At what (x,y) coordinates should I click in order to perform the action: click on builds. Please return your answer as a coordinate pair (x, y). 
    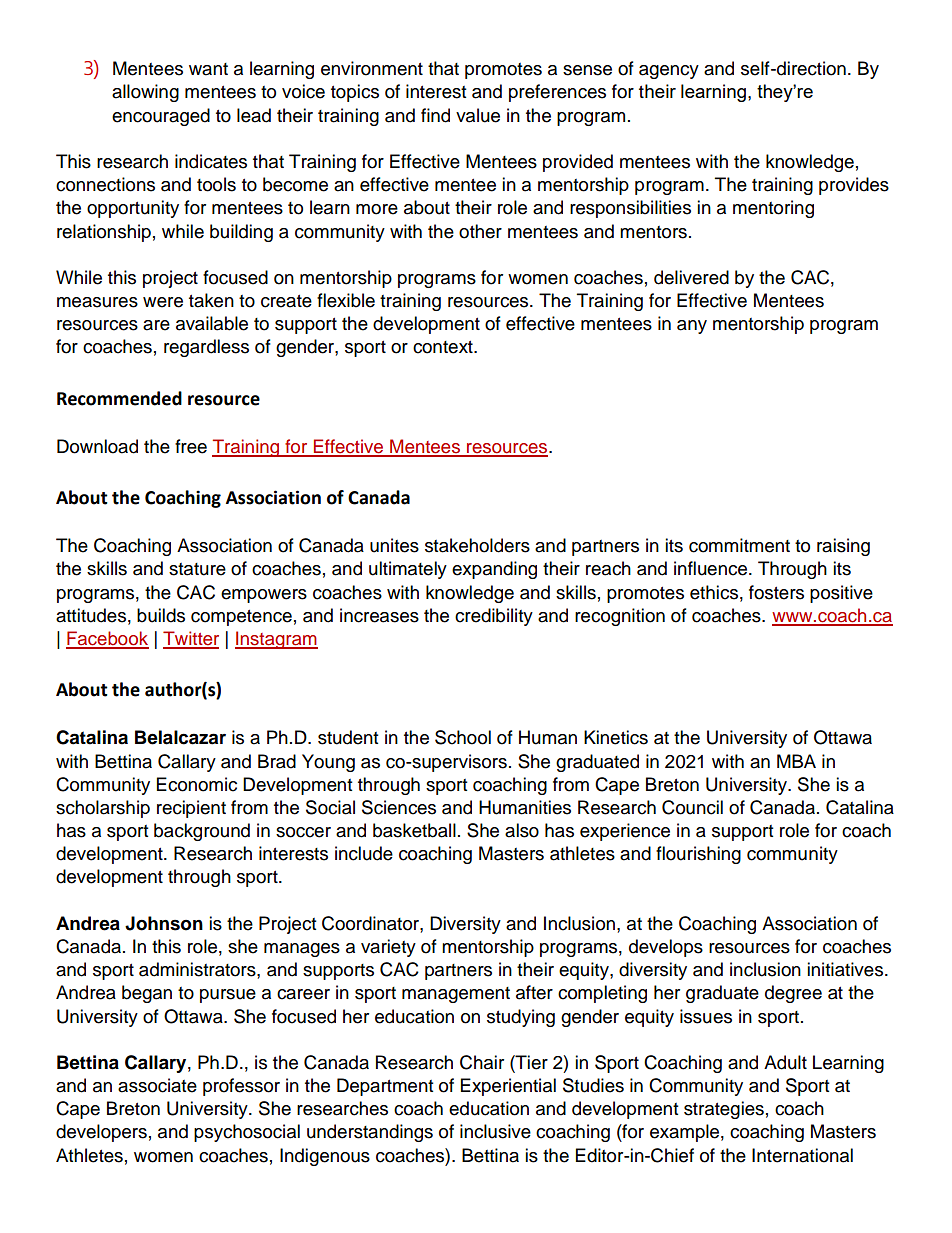
    Looking at the image, I should click on (161, 615).
